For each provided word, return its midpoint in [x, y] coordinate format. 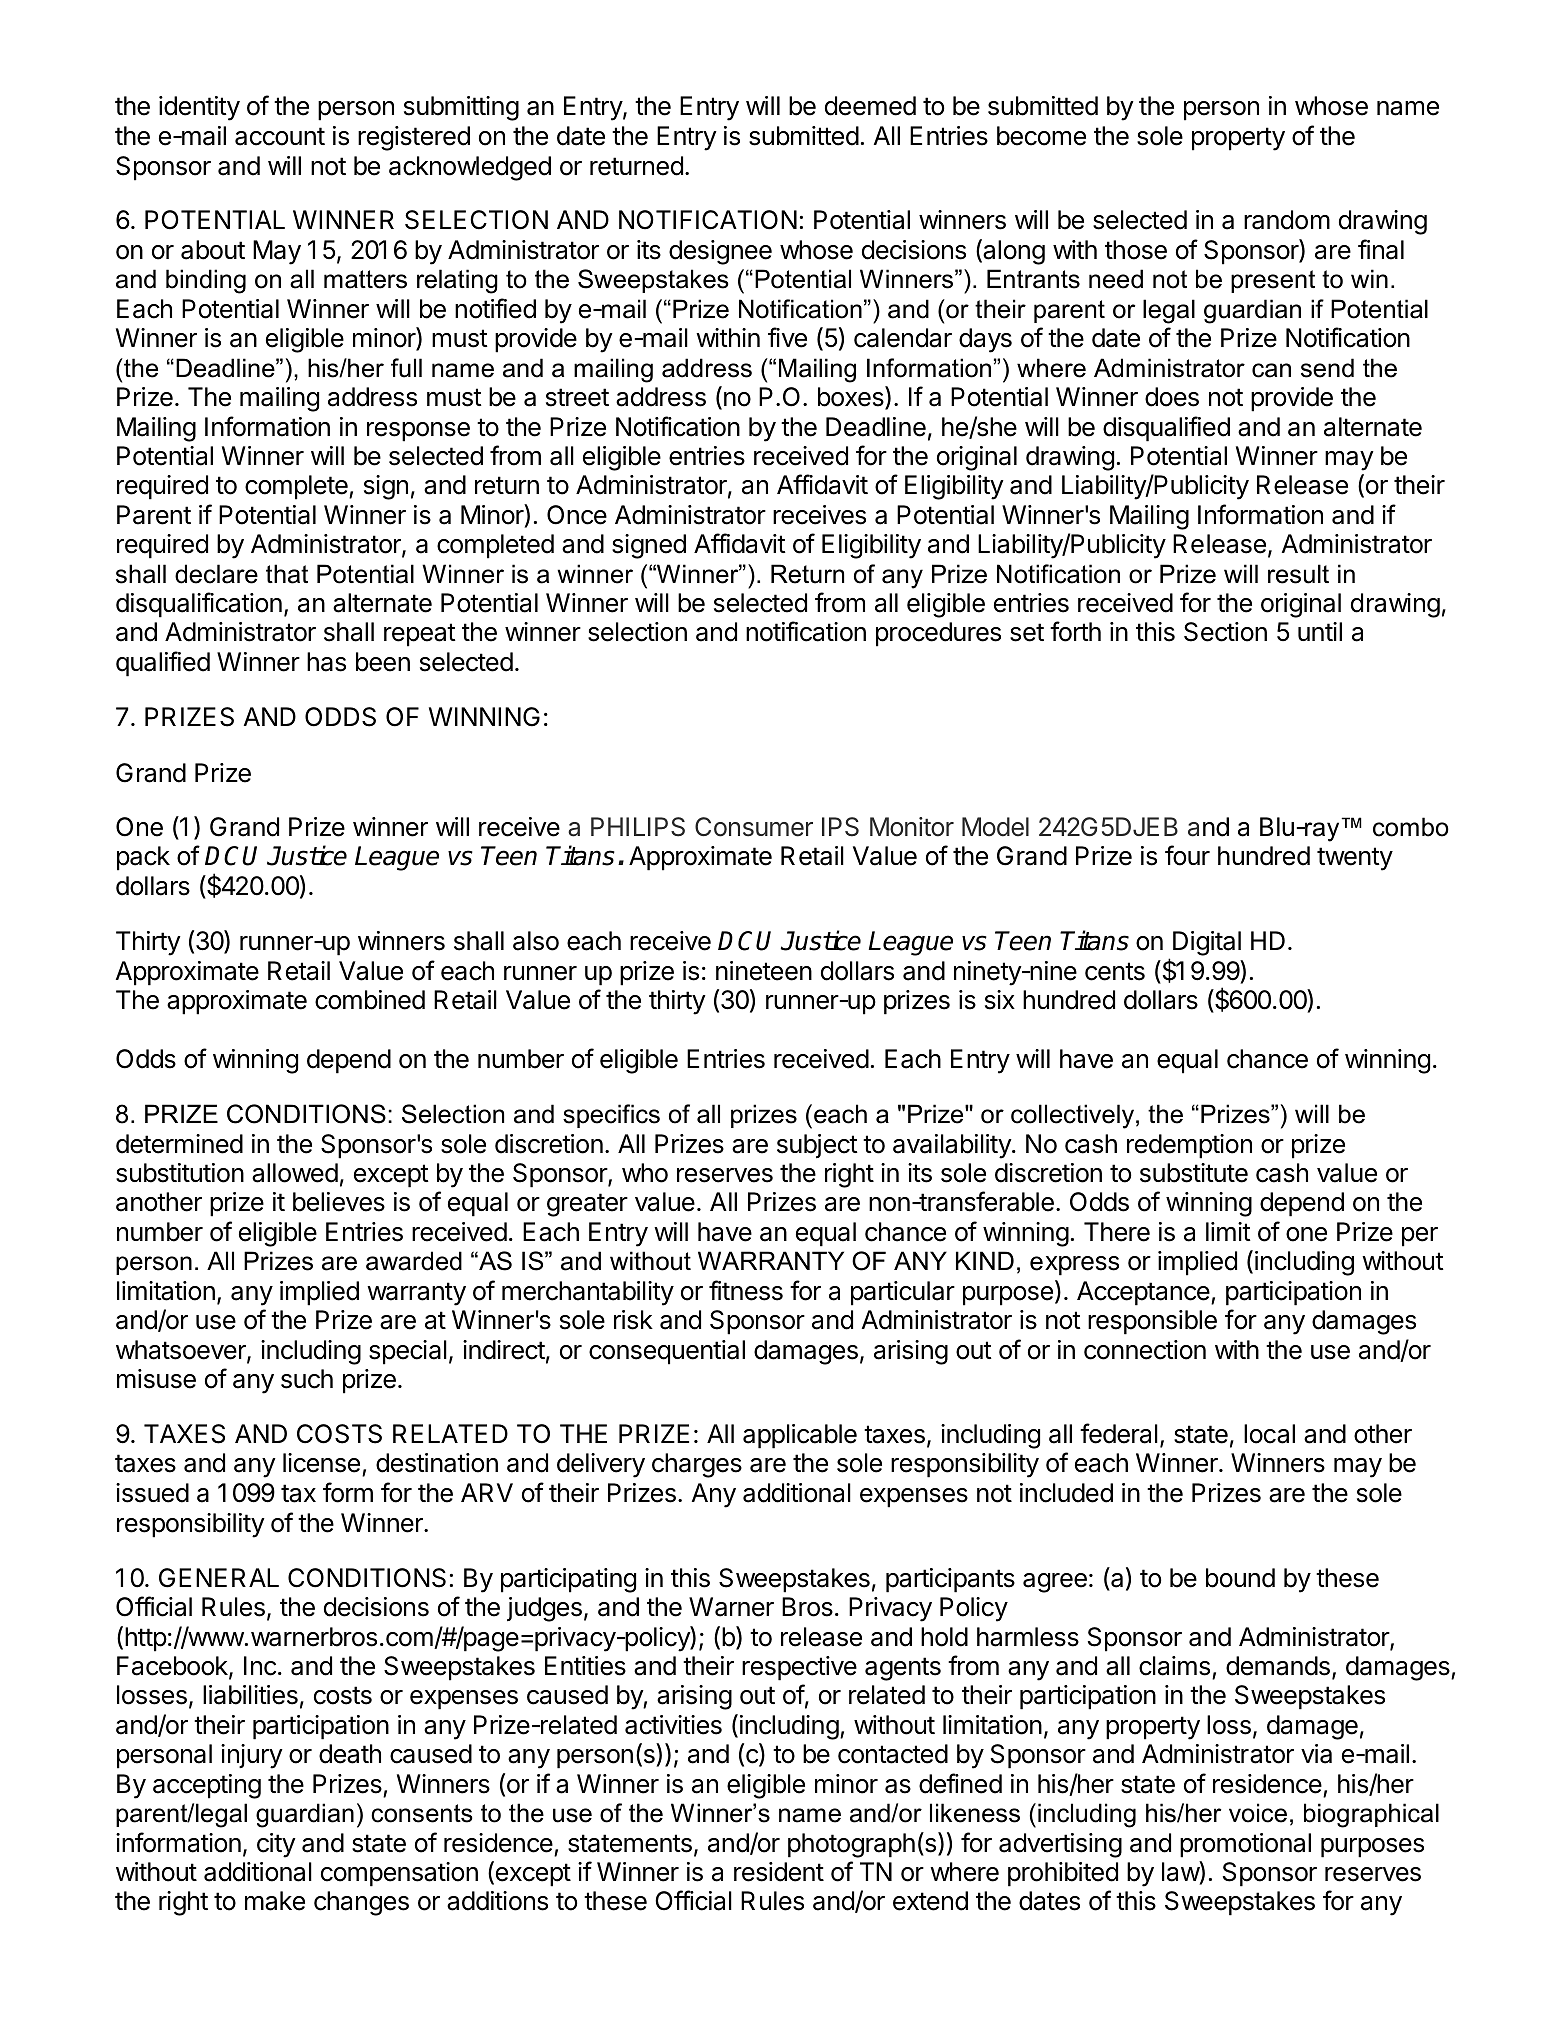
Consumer [754, 827]
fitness [746, 1290]
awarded [414, 1261]
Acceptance [1144, 1293]
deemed [870, 106]
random [1287, 220]
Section [1225, 632]
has [326, 662]
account [280, 136]
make [275, 1901]
